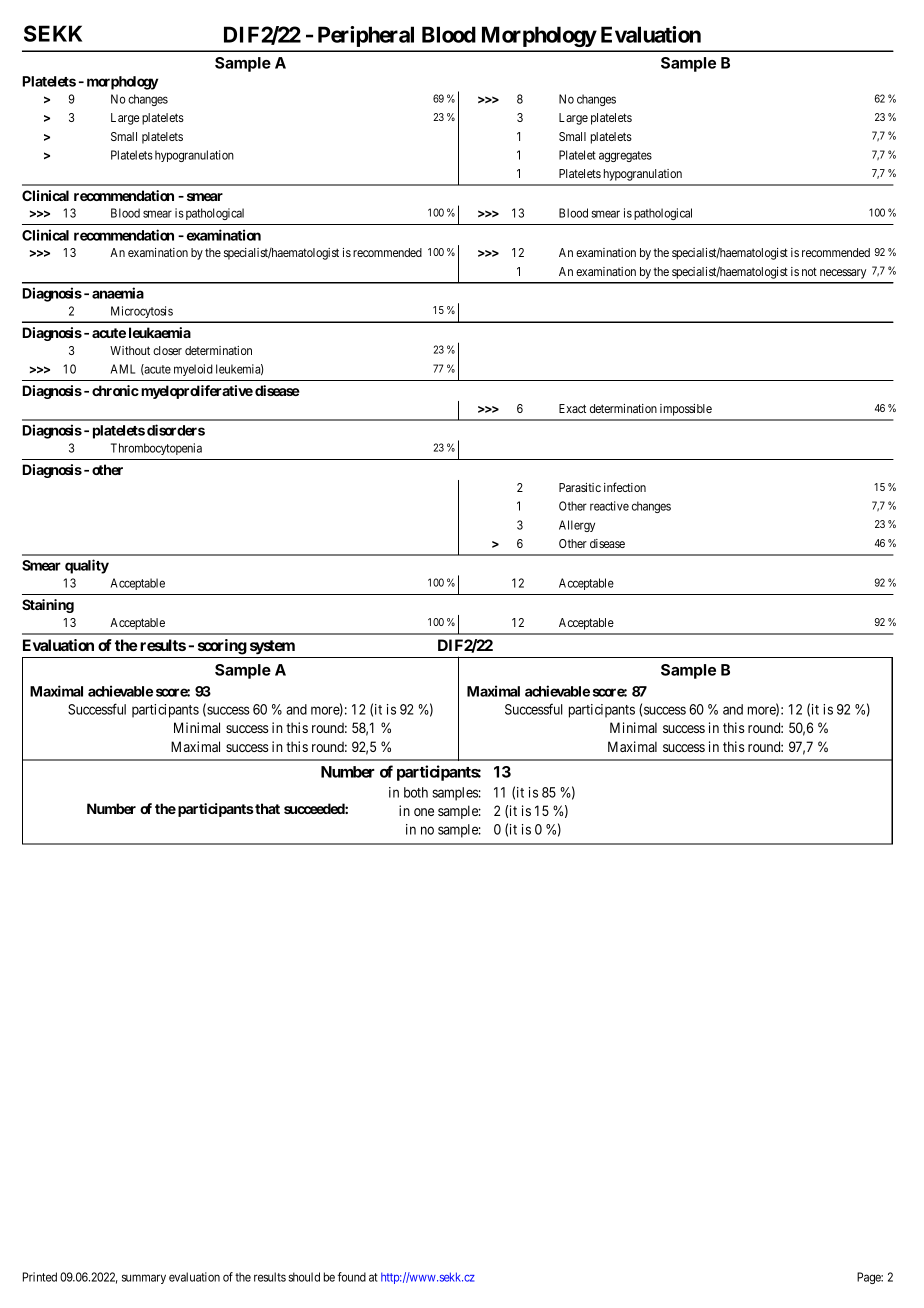 The image size is (924, 1308). Describe the element at coordinates (272, 647) in the image. I see `system` at that location.
